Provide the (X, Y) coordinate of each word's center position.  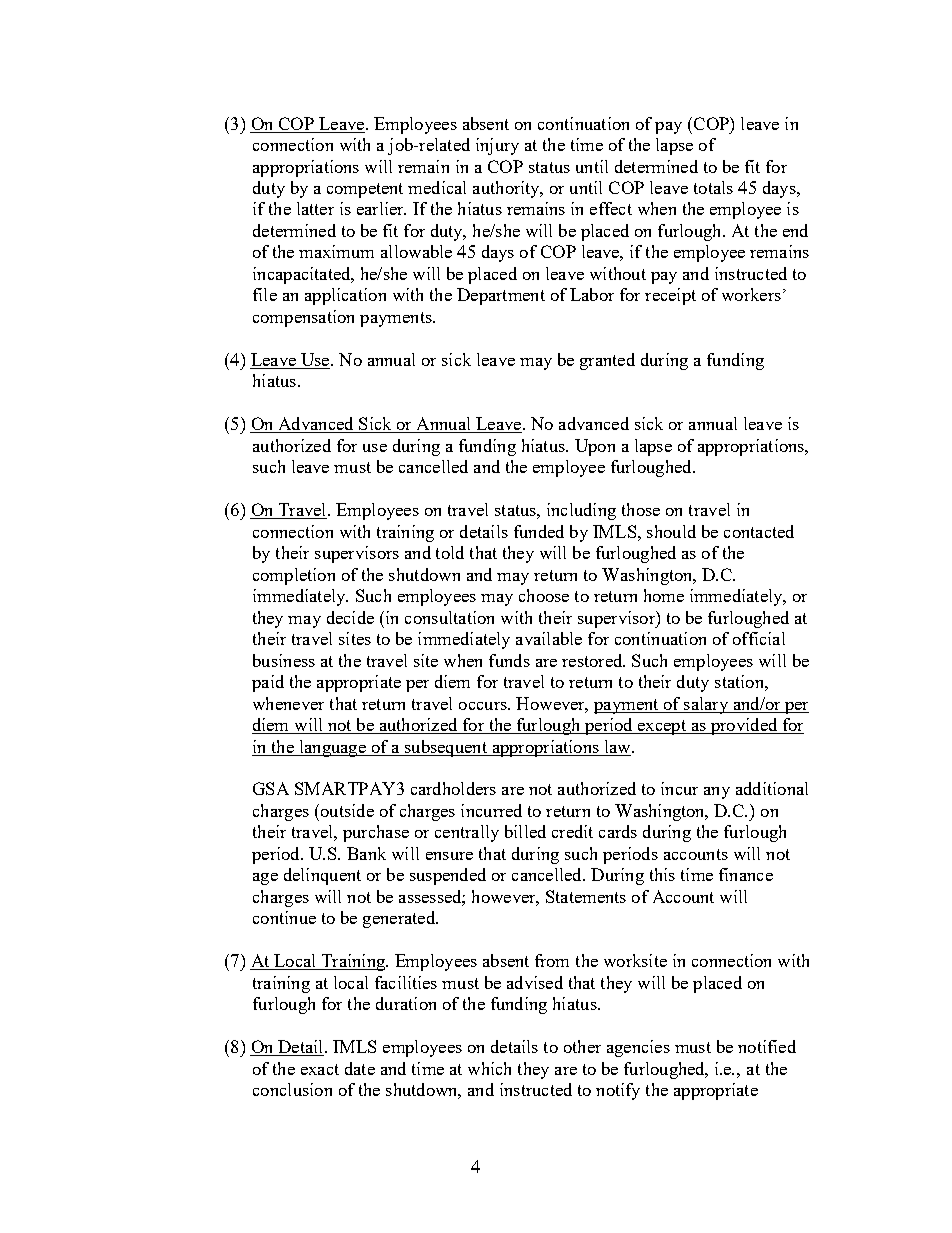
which (489, 1068)
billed (525, 831)
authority (507, 189)
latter (315, 208)
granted (607, 361)
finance (746, 874)
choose (544, 595)
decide (350, 617)
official (759, 638)
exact (320, 1069)
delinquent (322, 876)
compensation (303, 318)
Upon (595, 447)
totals (713, 187)
